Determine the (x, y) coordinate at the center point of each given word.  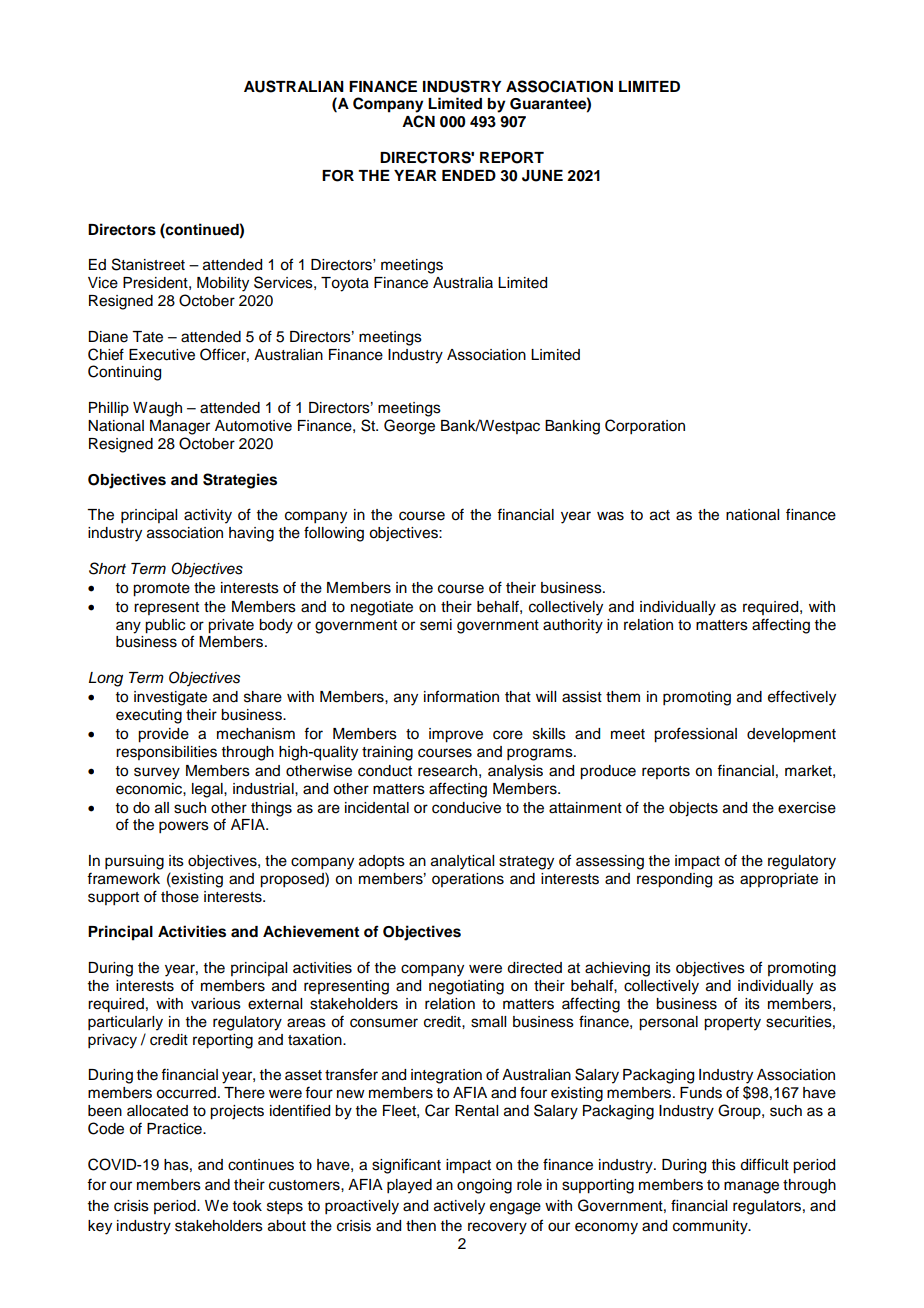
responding (674, 880)
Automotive (253, 426)
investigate (170, 698)
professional (695, 735)
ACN (418, 121)
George (409, 427)
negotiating (466, 987)
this (724, 1165)
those (180, 897)
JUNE (542, 176)
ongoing (484, 1186)
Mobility (223, 284)
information (461, 696)
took (247, 1206)
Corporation (645, 427)
